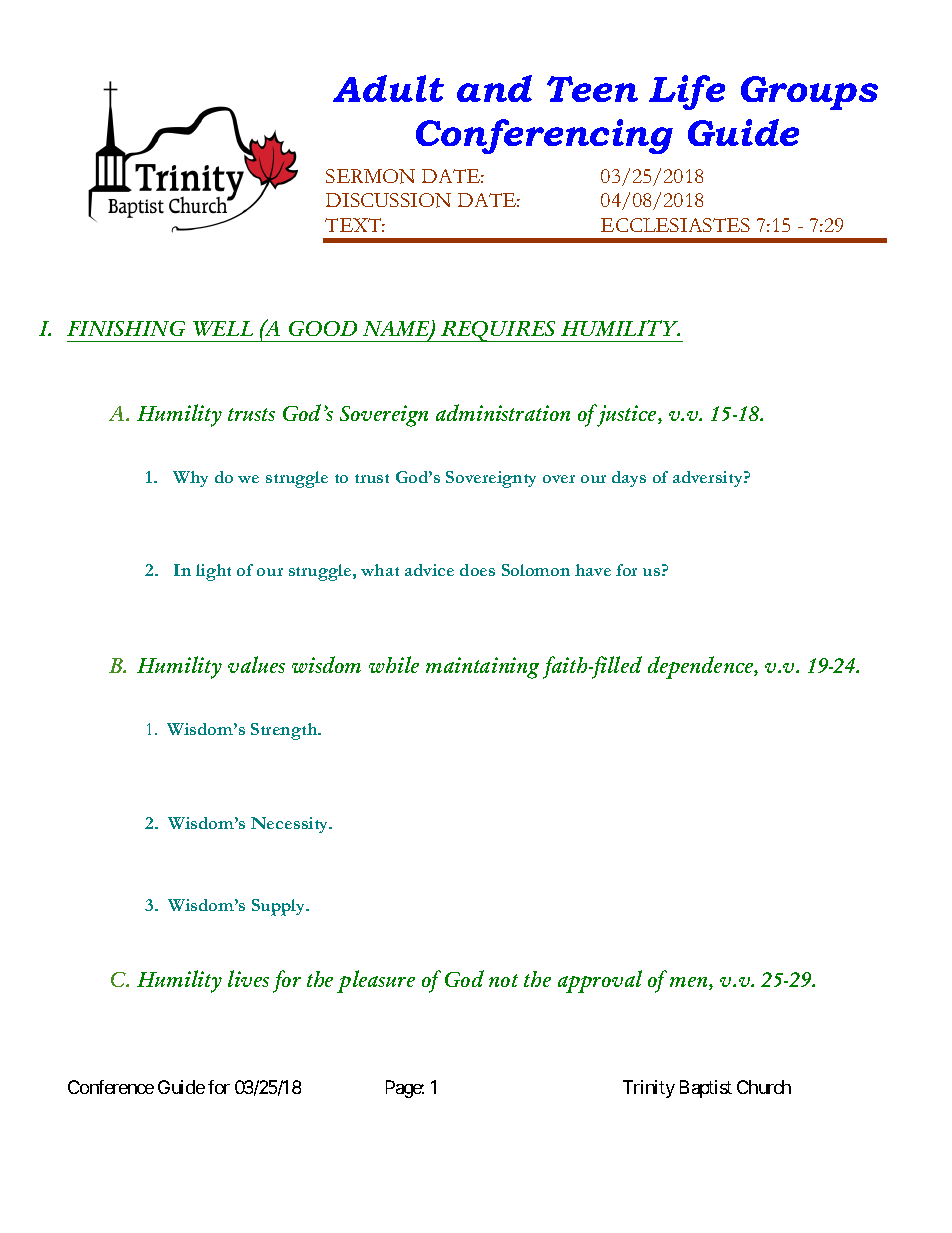  I want to click on does, so click(477, 570).
